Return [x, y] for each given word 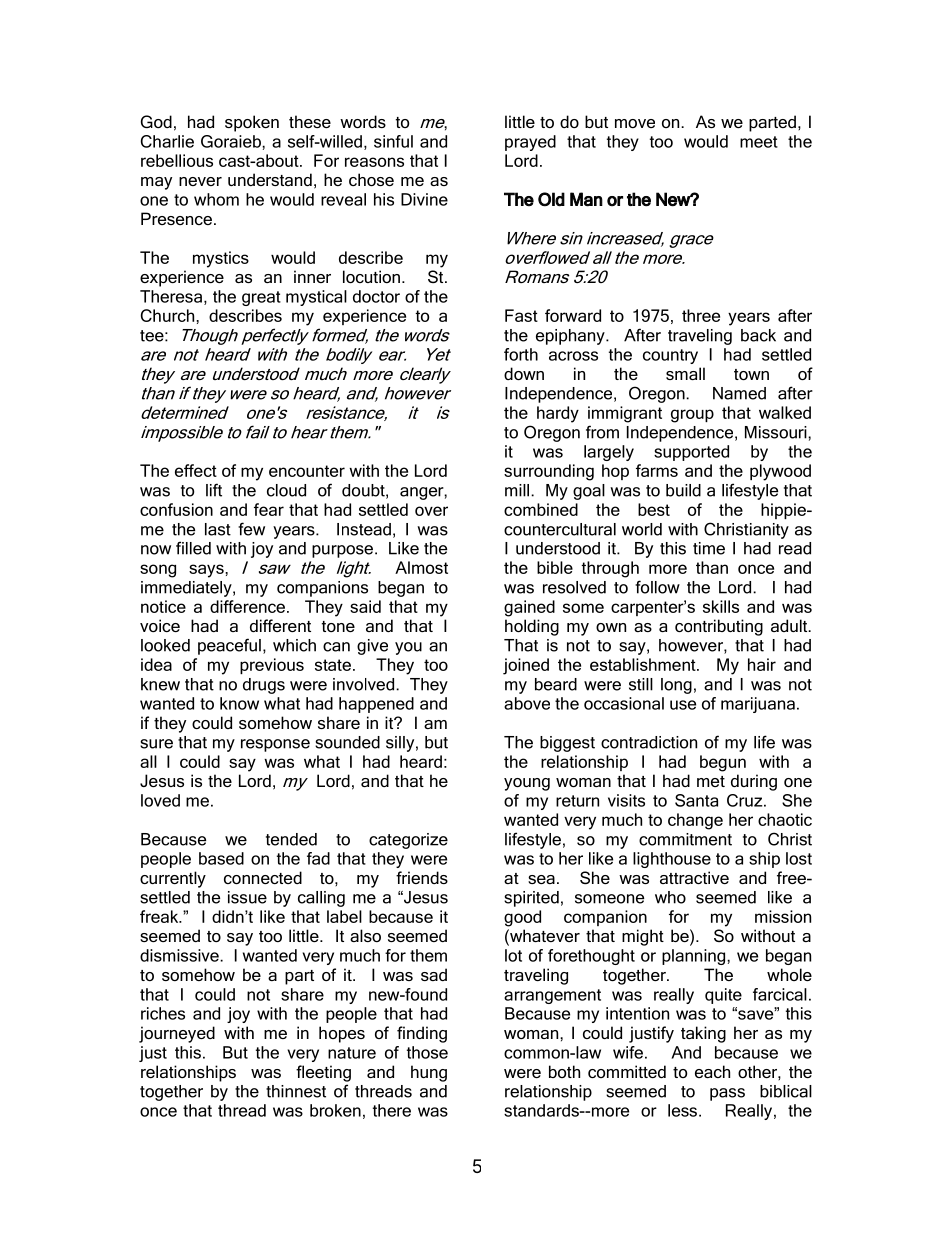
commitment [685, 839]
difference [247, 606]
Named [739, 393]
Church [169, 315]
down [524, 373]
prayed [530, 143]
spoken [252, 123]
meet [759, 142]
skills [721, 606]
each [712, 1071]
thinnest [296, 1091]
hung [429, 1073]
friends [422, 877]
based [221, 858]
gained [529, 608]
